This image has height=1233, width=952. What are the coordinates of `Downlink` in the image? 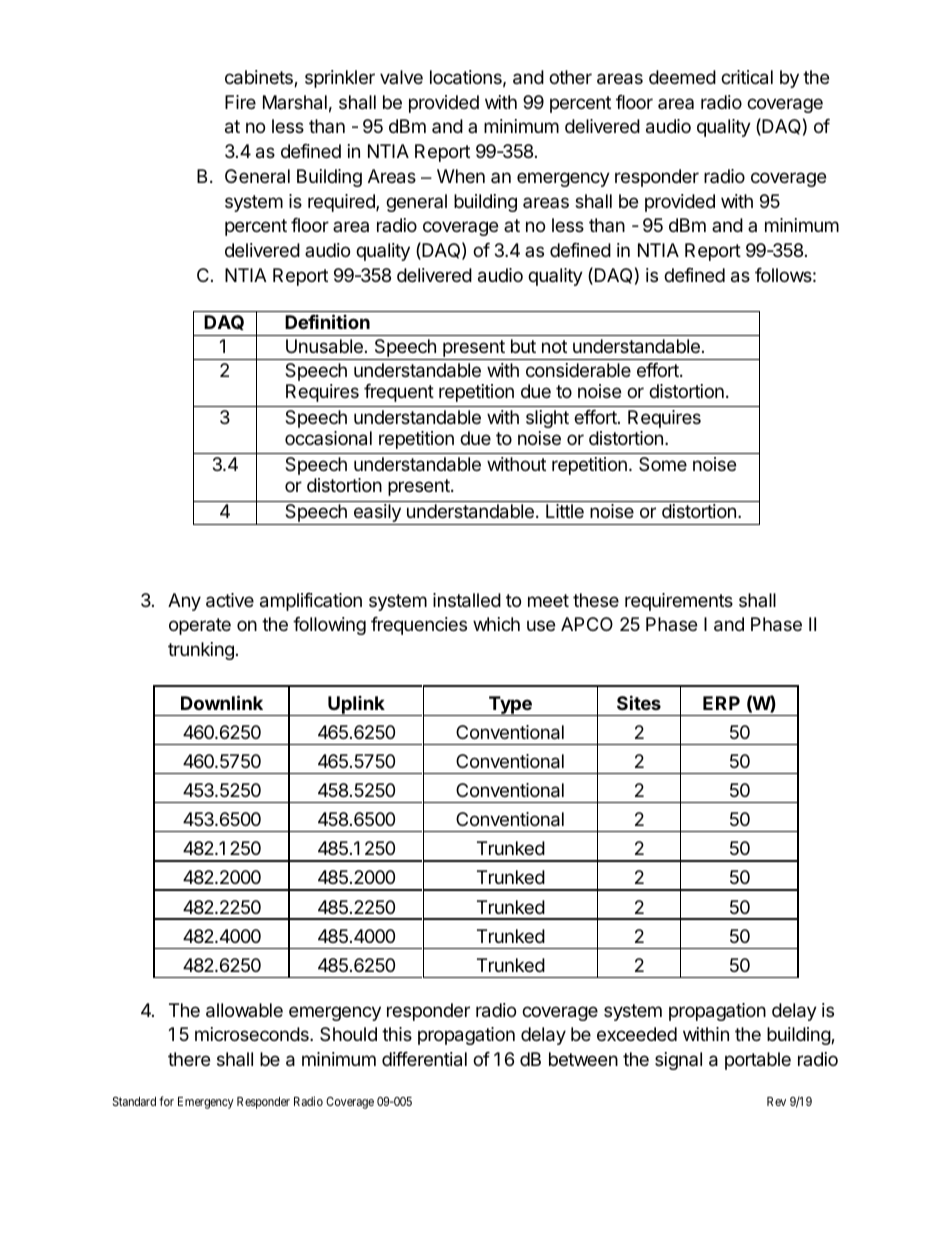 It's located at (222, 702).
